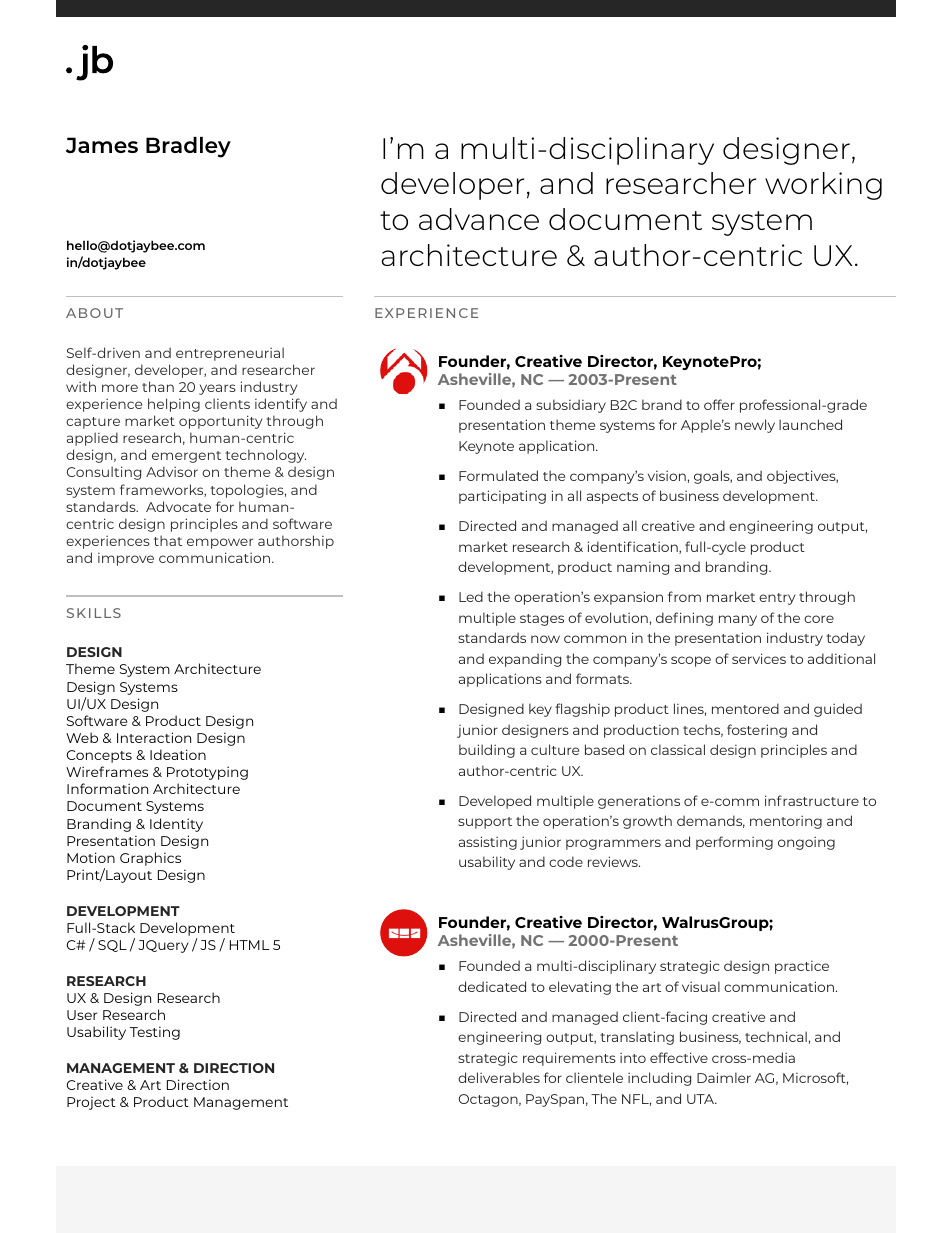 The image size is (952, 1233). I want to click on performing, so click(734, 843).
